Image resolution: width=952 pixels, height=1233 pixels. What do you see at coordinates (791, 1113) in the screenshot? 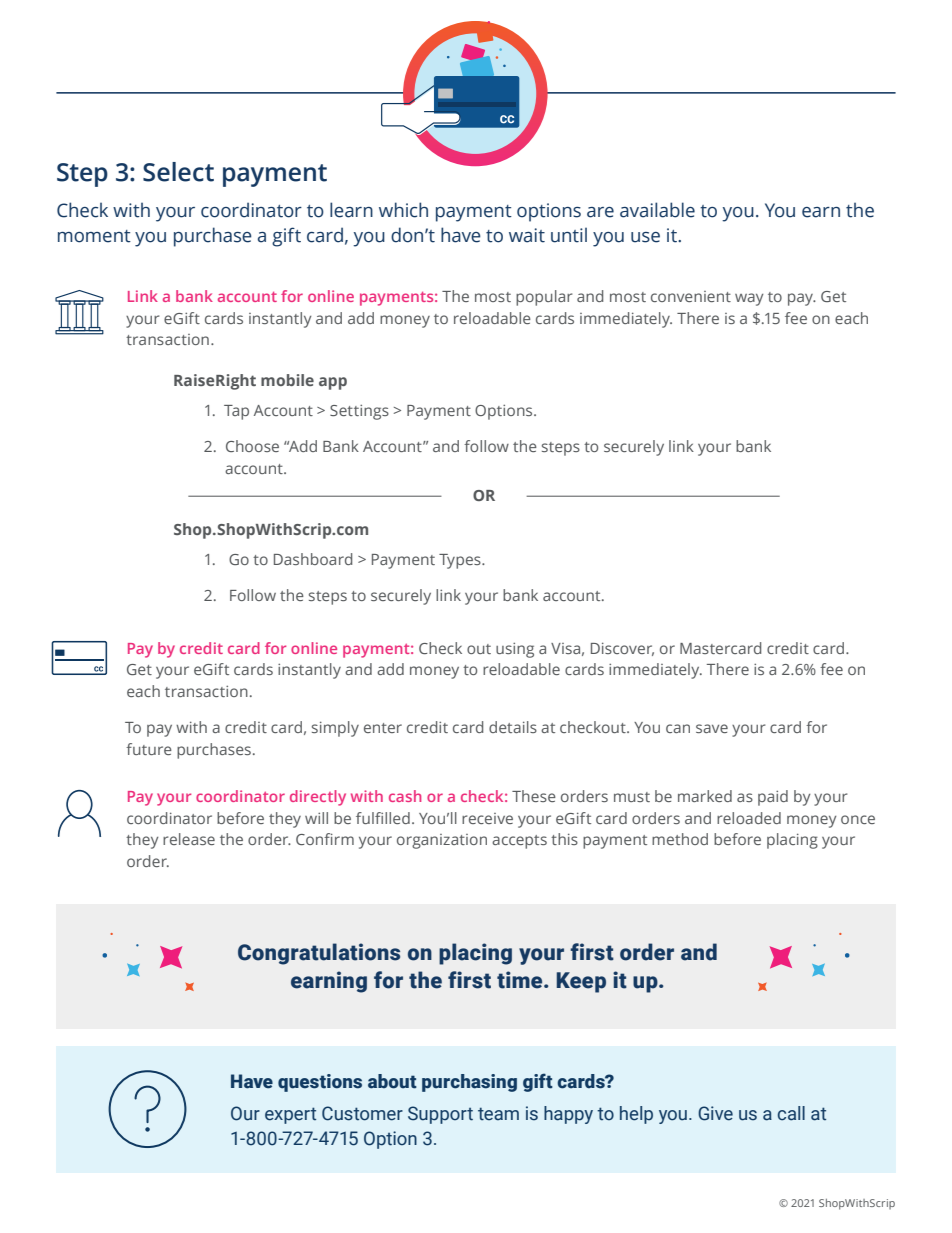
I see `call` at bounding box center [791, 1113].
